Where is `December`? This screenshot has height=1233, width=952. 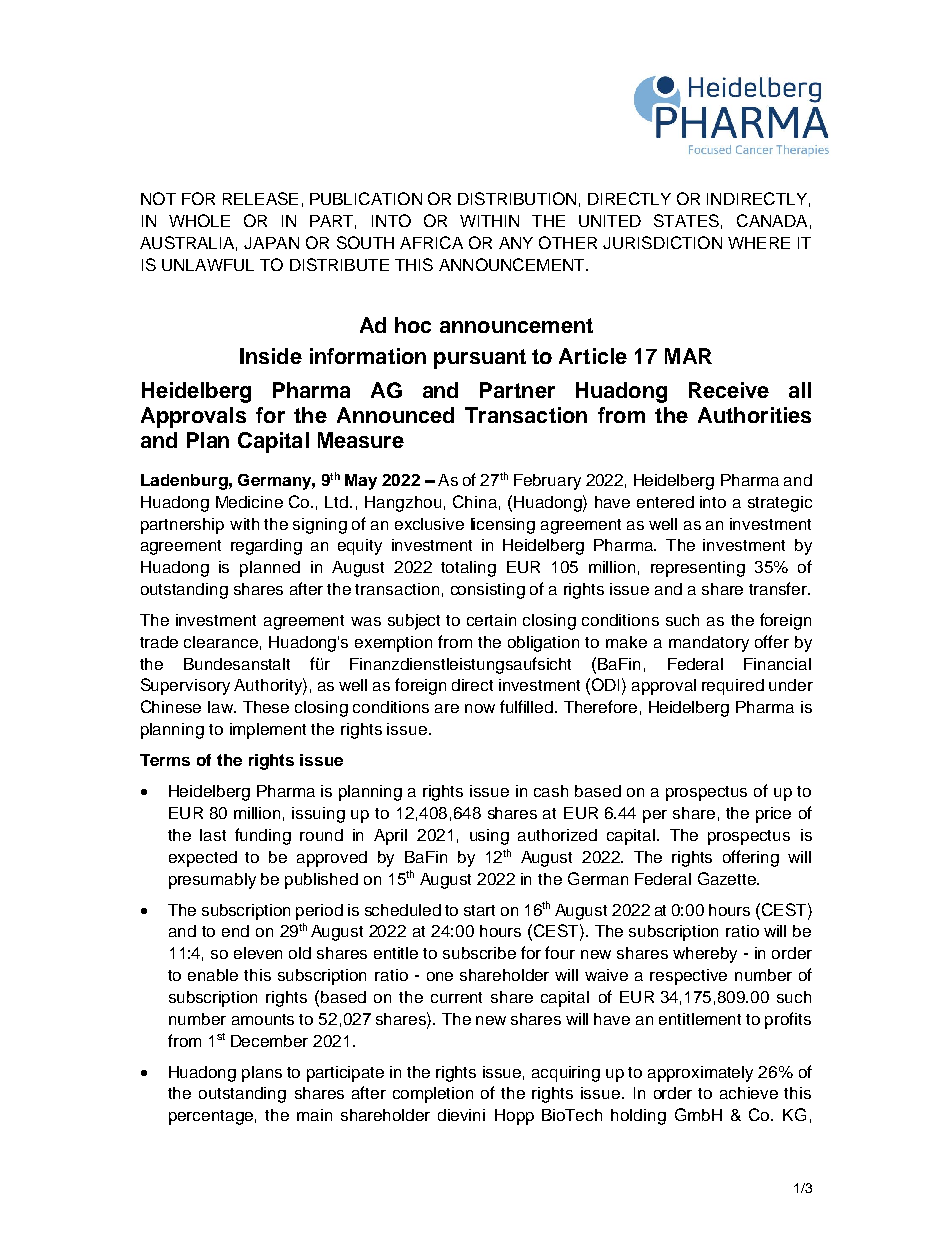 December is located at coordinates (269, 1041).
